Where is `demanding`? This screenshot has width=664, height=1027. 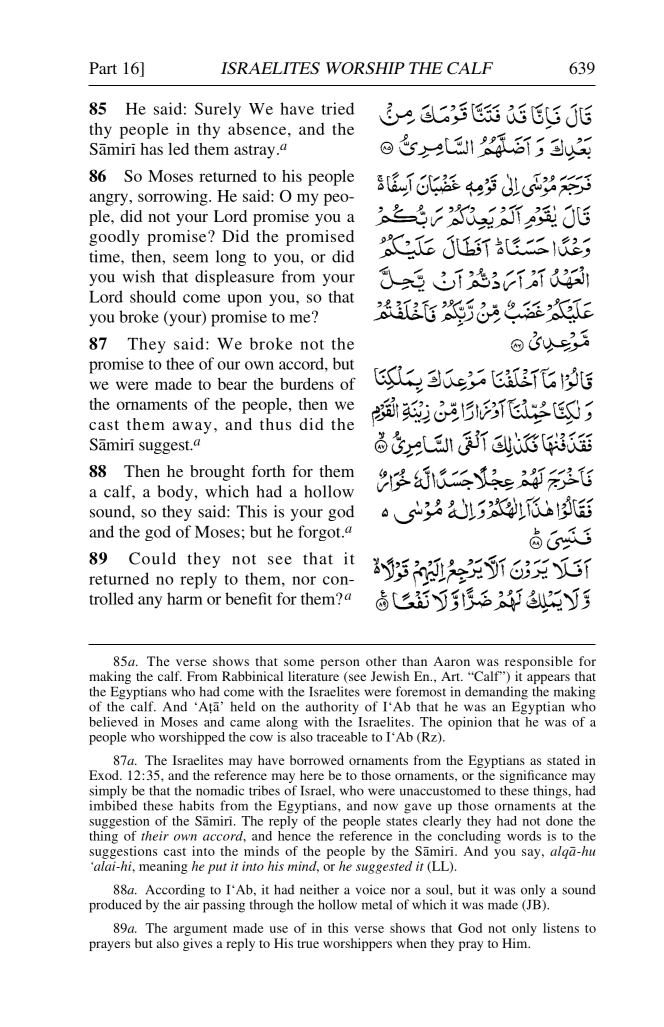 demanding is located at coordinates (496, 693).
